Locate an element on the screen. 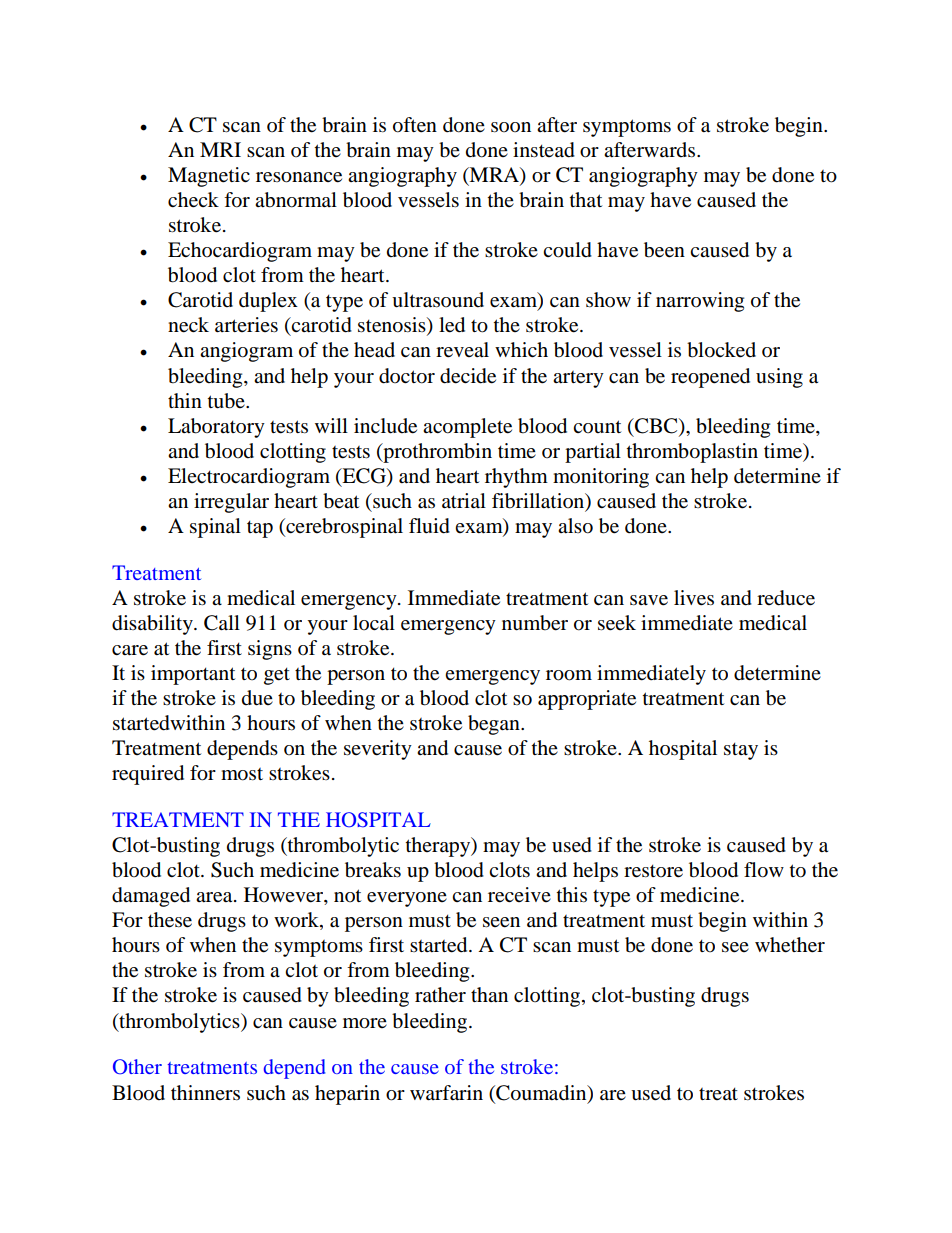 Image resolution: width=952 pixels, height=1233 pixels. Call is located at coordinates (222, 623).
